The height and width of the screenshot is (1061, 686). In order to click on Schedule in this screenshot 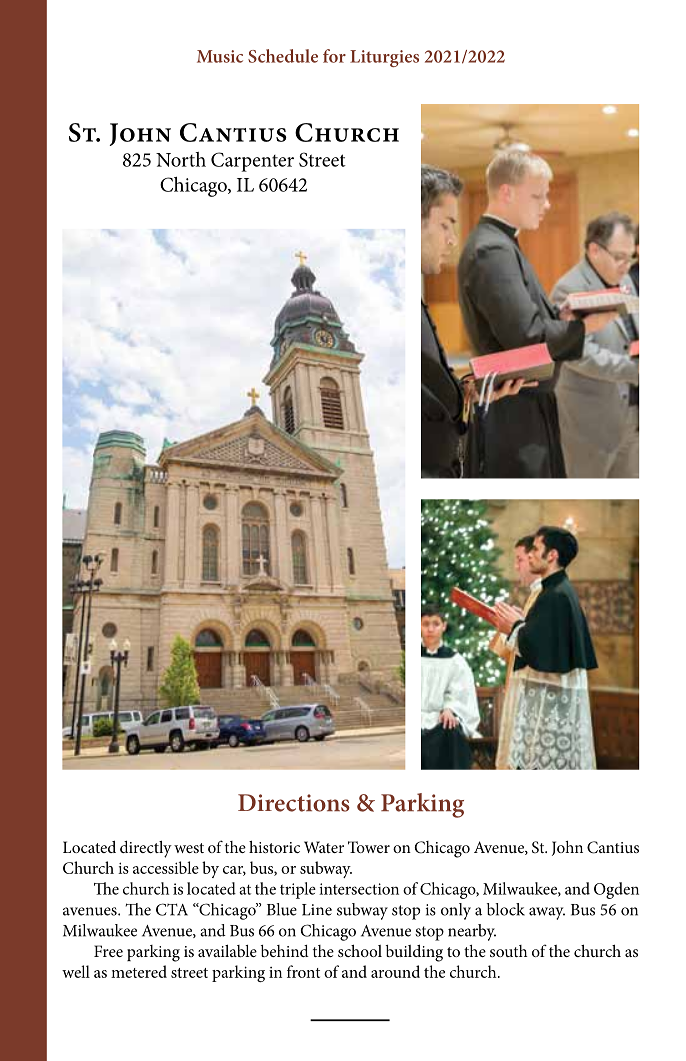, I will do `click(283, 56)`.
